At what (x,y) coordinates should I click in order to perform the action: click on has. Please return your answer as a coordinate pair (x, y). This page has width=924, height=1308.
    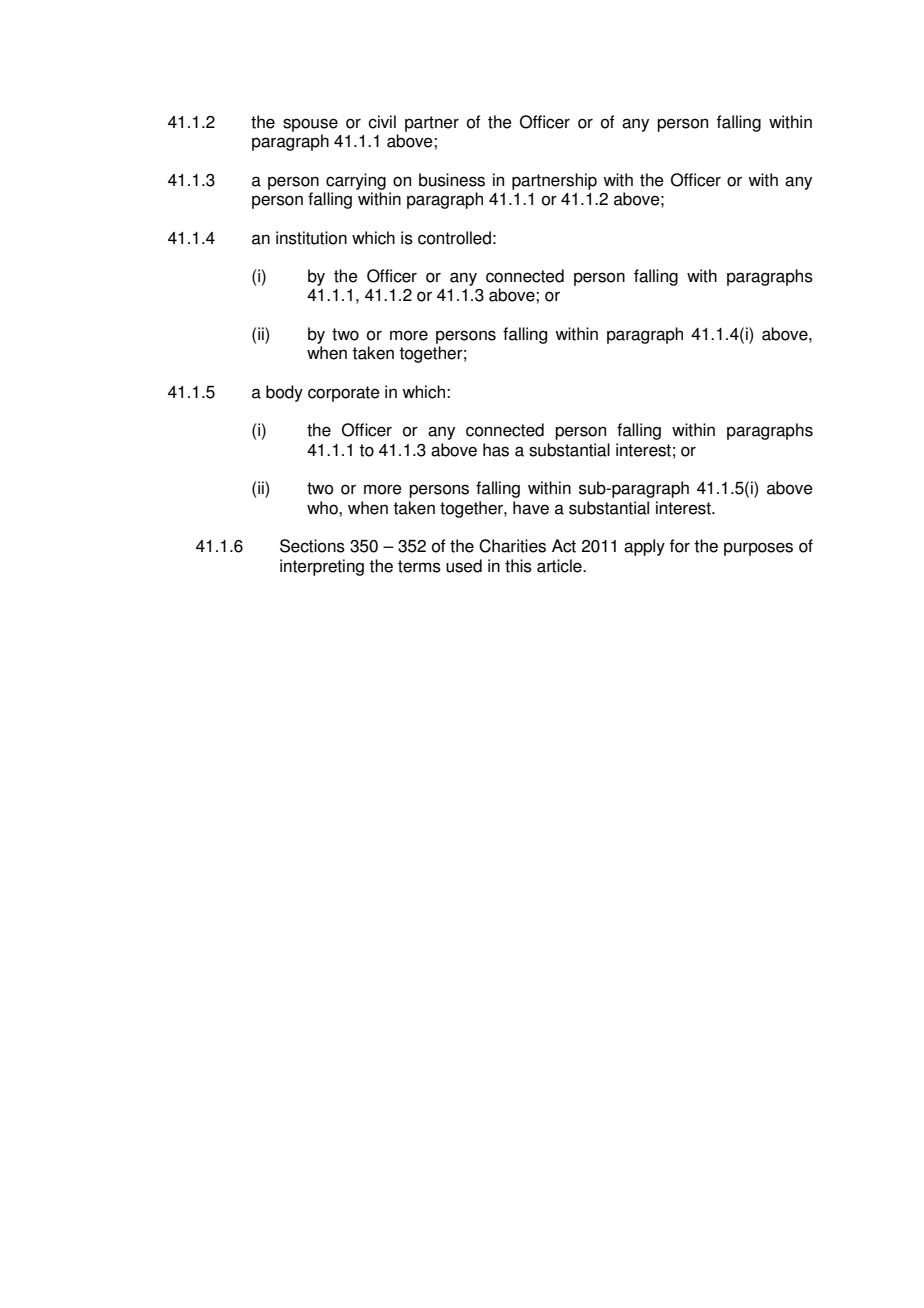
    Looking at the image, I should click on (496, 450).
